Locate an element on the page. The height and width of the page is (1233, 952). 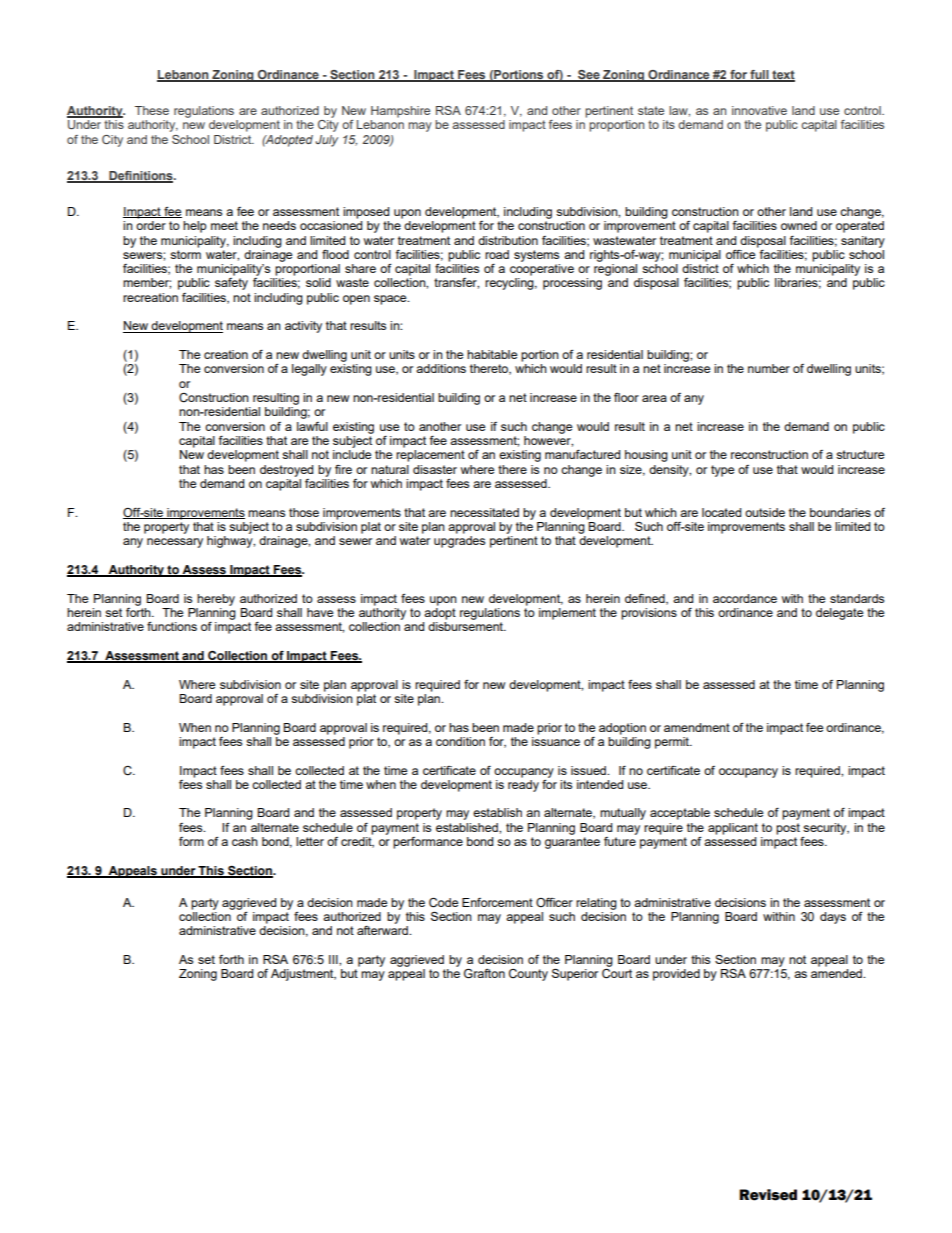
These is located at coordinates (152, 110).
